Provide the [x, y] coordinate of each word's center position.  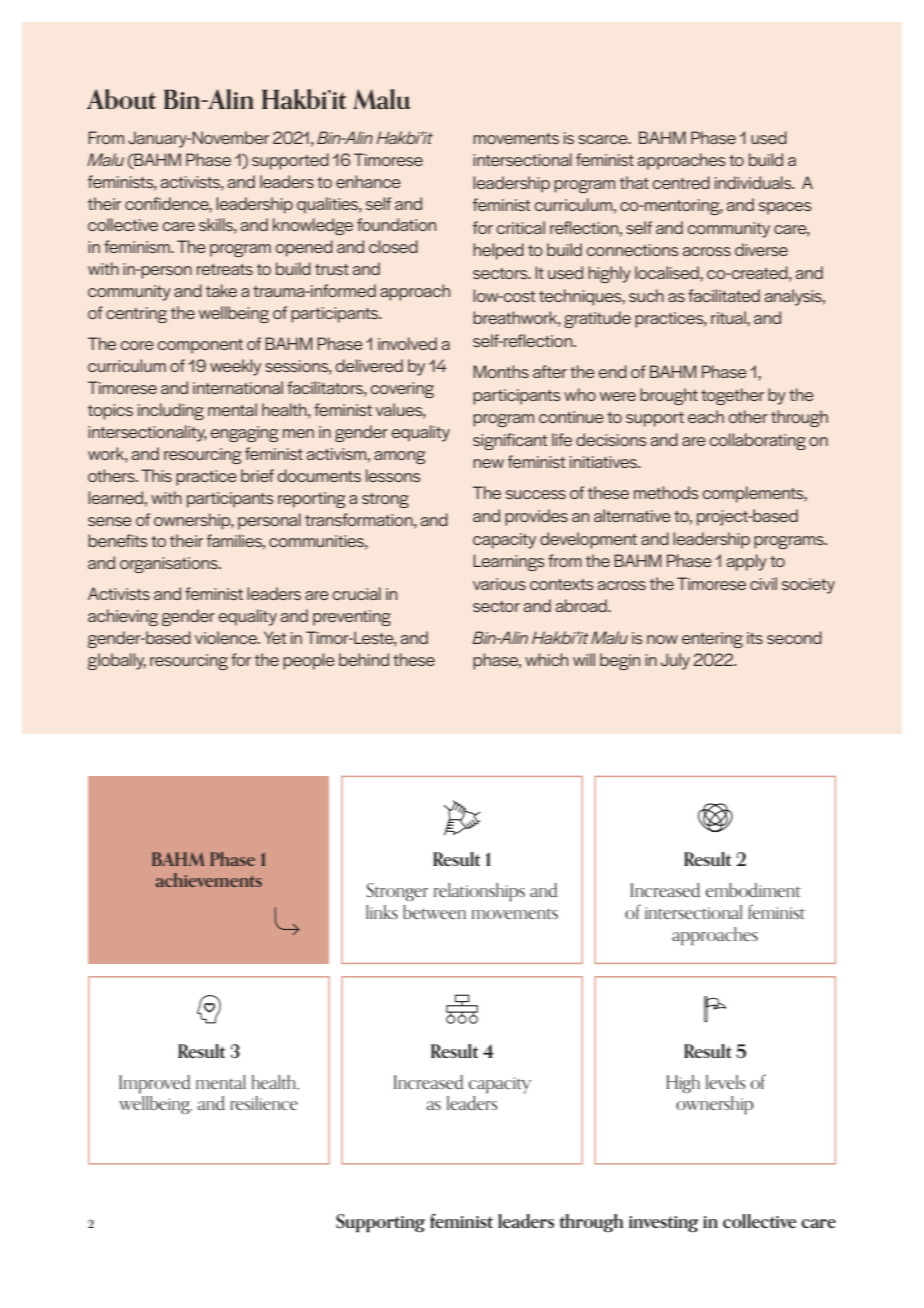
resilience [264, 1103]
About [121, 99]
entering [712, 640]
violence [227, 637]
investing [663, 1224]
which [546, 659]
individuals [754, 182]
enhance [368, 181]
